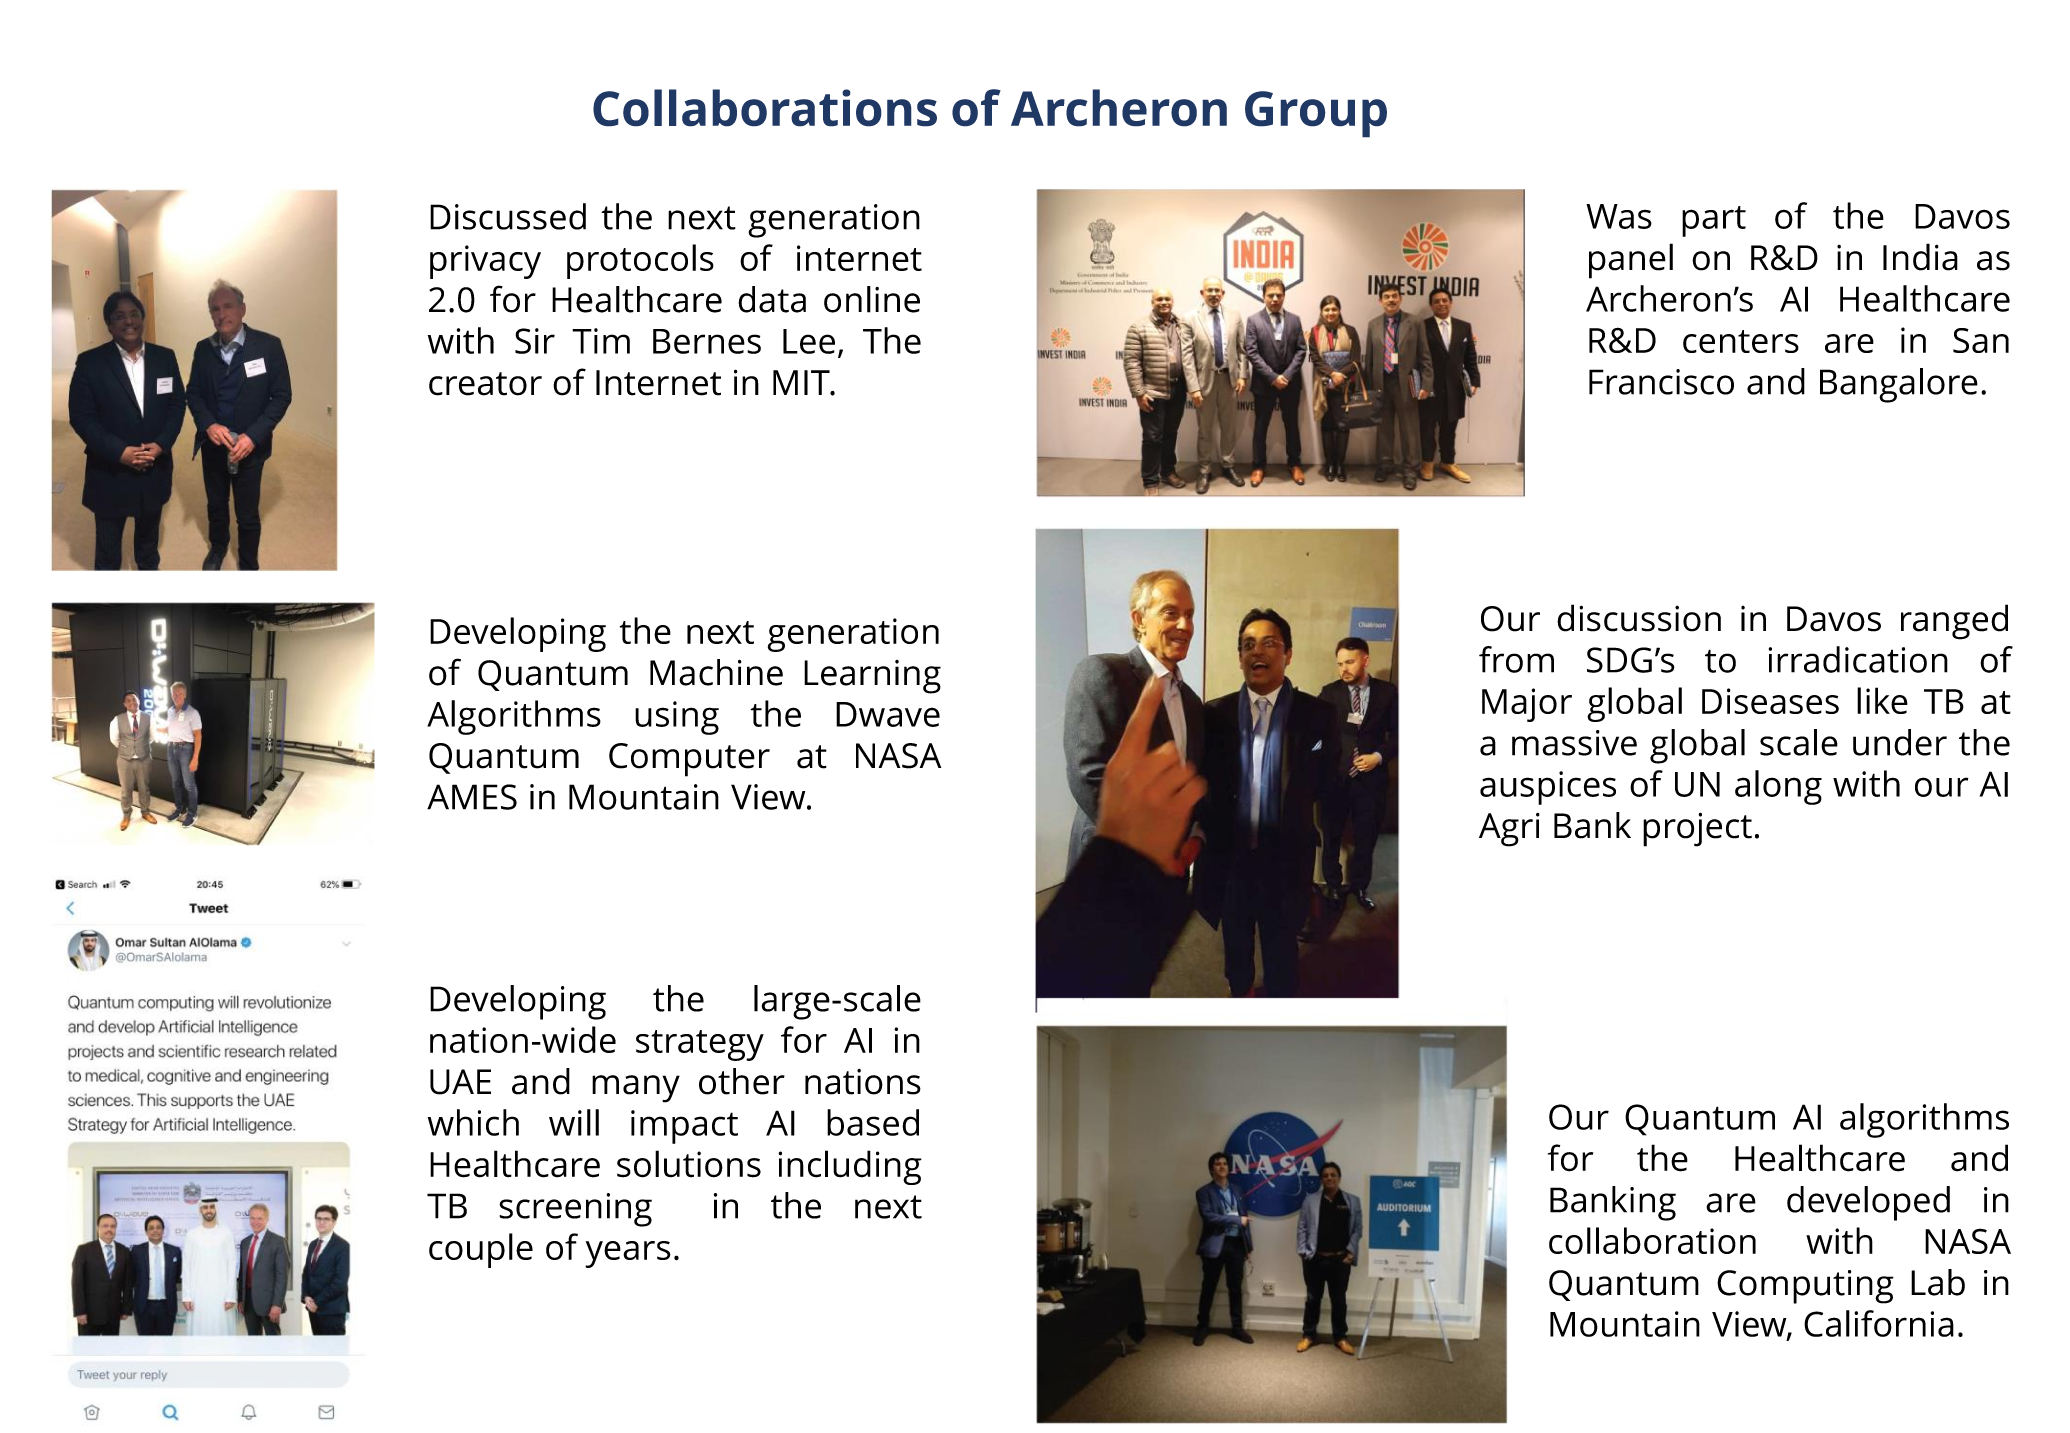 The height and width of the screenshot is (1433, 2070). What do you see at coordinates (508, 216) in the screenshot?
I see `Discussed` at bounding box center [508, 216].
